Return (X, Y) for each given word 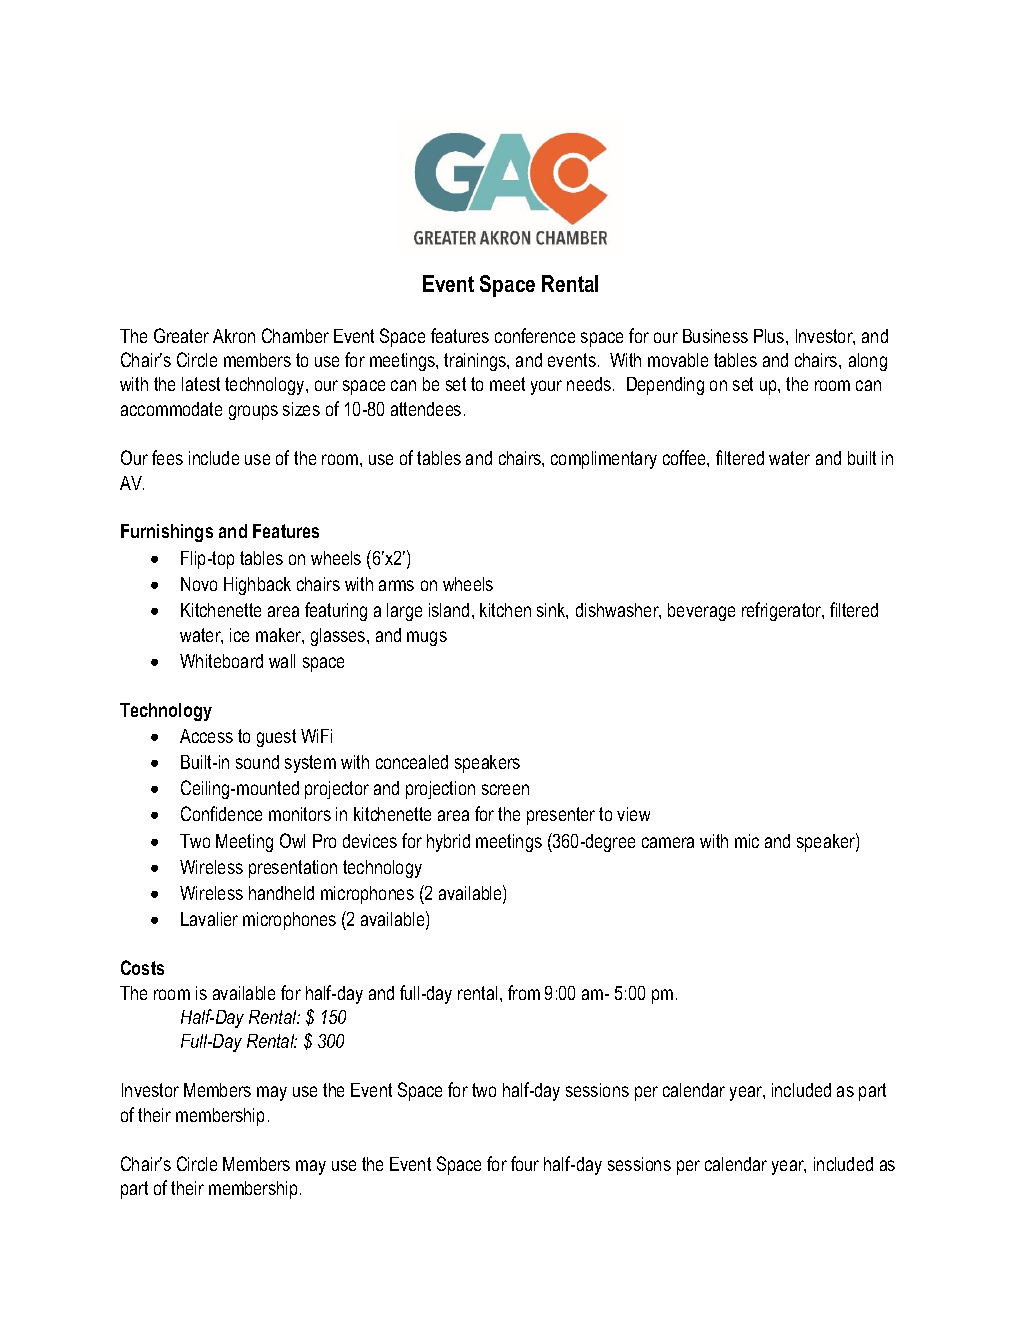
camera (668, 842)
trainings (476, 362)
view (633, 814)
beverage (701, 612)
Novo (199, 584)
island (449, 610)
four (525, 1163)
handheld (281, 893)
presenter (561, 816)
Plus (770, 336)
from (524, 992)
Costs (142, 967)
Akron (234, 336)
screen (505, 789)
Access (206, 736)
